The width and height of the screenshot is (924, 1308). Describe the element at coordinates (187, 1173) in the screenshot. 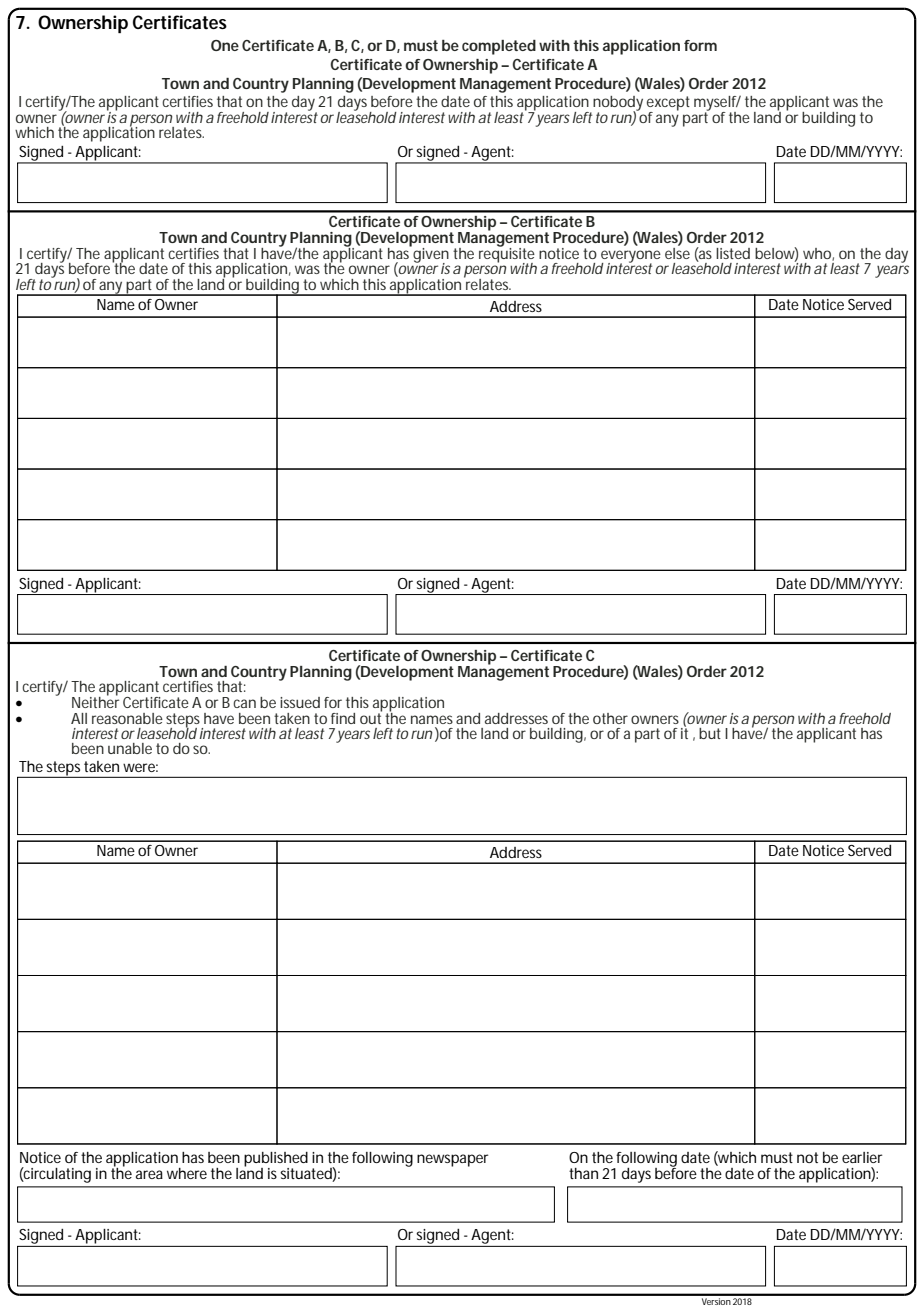

I see `where` at that location.
